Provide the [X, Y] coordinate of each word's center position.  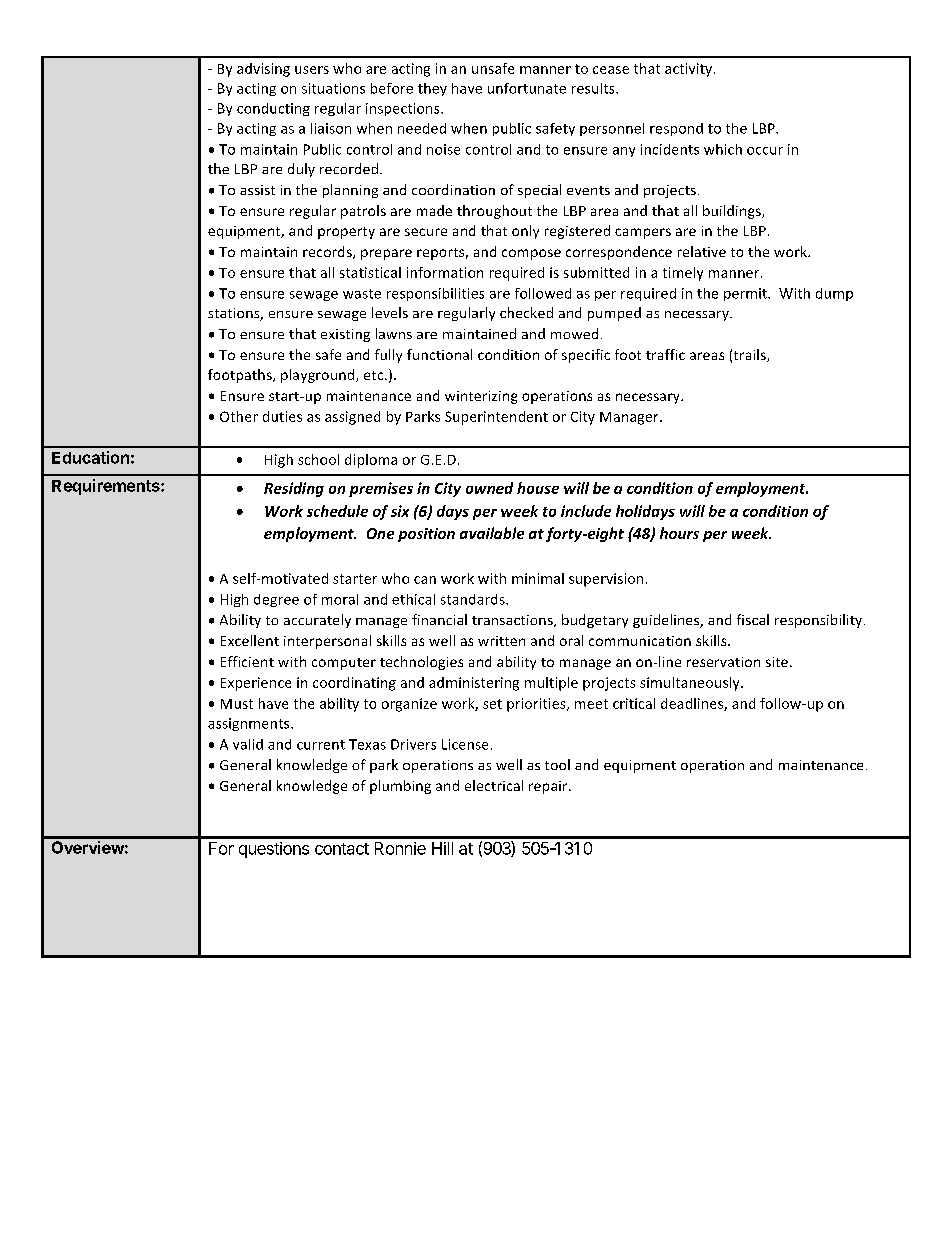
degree [276, 600]
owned [489, 488]
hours [679, 533]
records [328, 252]
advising [263, 70]
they [432, 89]
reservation [723, 662]
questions [274, 850]
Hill [442, 848]
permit [746, 294]
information [445, 272]
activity [690, 70]
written [501, 641]
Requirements [107, 487]
